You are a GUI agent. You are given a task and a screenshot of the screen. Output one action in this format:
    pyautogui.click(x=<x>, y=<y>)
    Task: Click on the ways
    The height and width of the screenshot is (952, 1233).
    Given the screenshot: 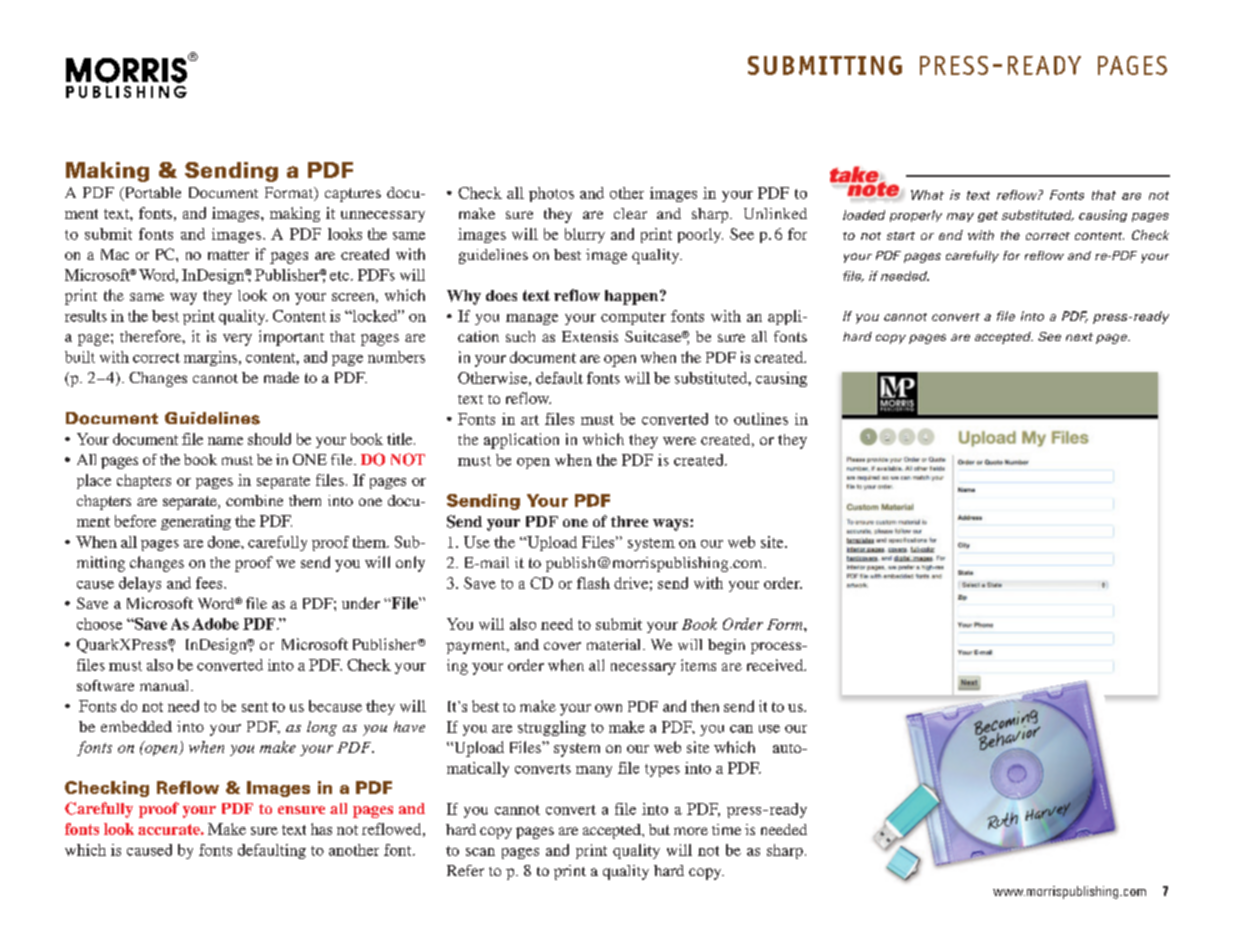 What is the action you would take?
    pyautogui.click(x=672, y=525)
